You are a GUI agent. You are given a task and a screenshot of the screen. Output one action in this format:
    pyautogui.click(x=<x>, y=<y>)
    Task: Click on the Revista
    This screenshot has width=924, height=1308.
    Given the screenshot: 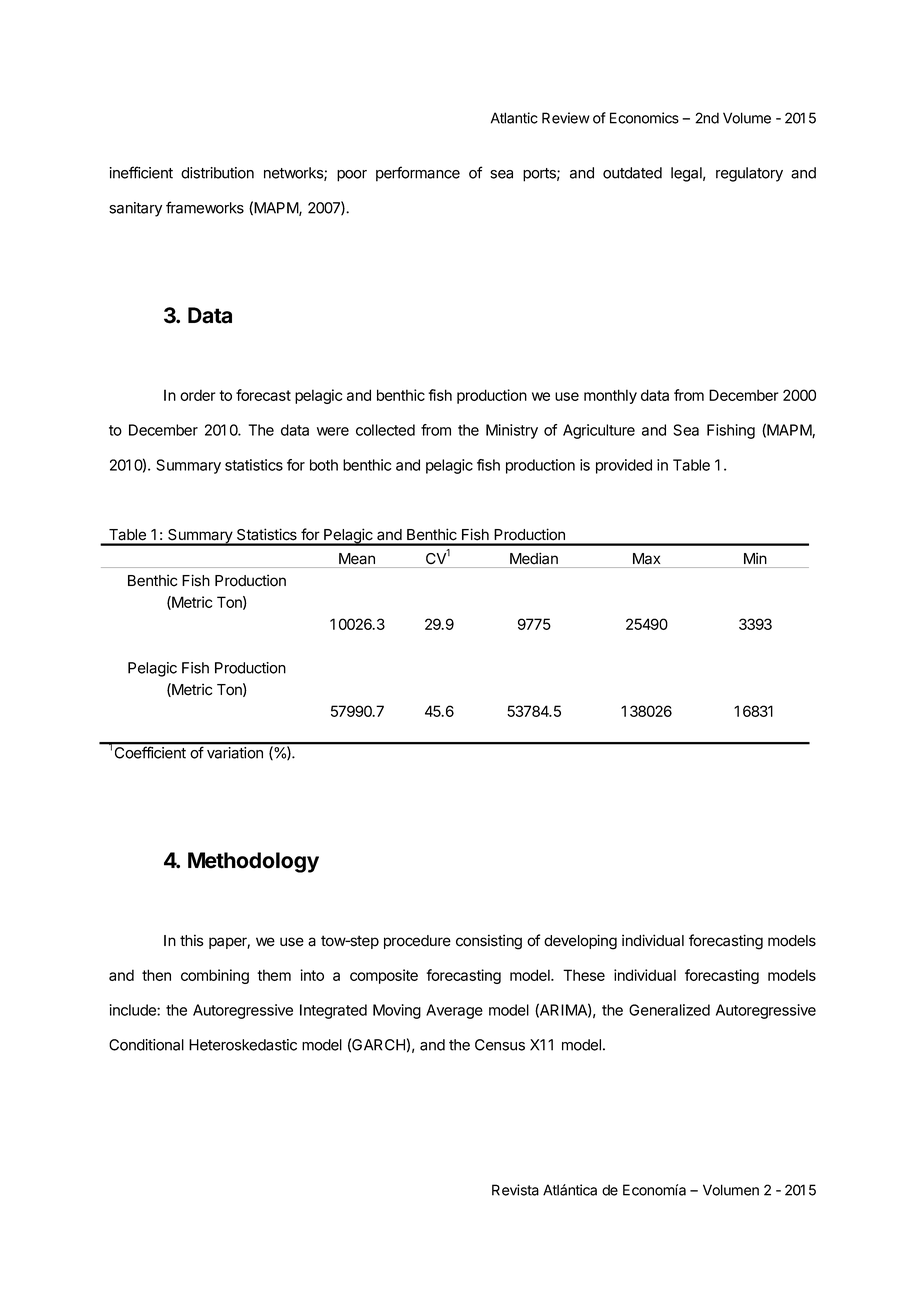 What is the action you would take?
    pyautogui.click(x=515, y=1190)
